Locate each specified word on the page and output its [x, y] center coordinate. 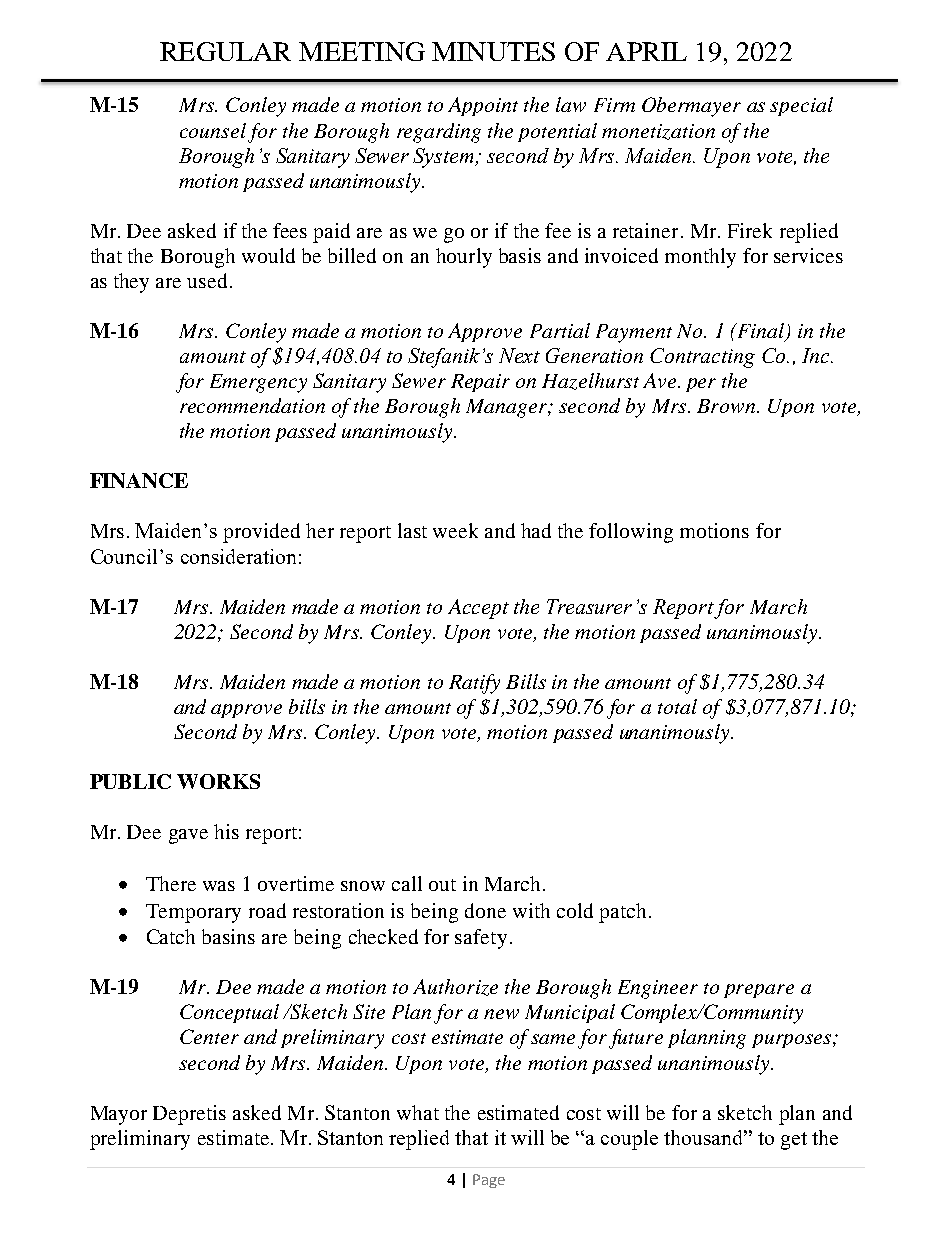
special [801, 106]
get [794, 1141]
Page [489, 1181]
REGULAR [225, 51]
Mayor [119, 1115]
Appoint [483, 106]
